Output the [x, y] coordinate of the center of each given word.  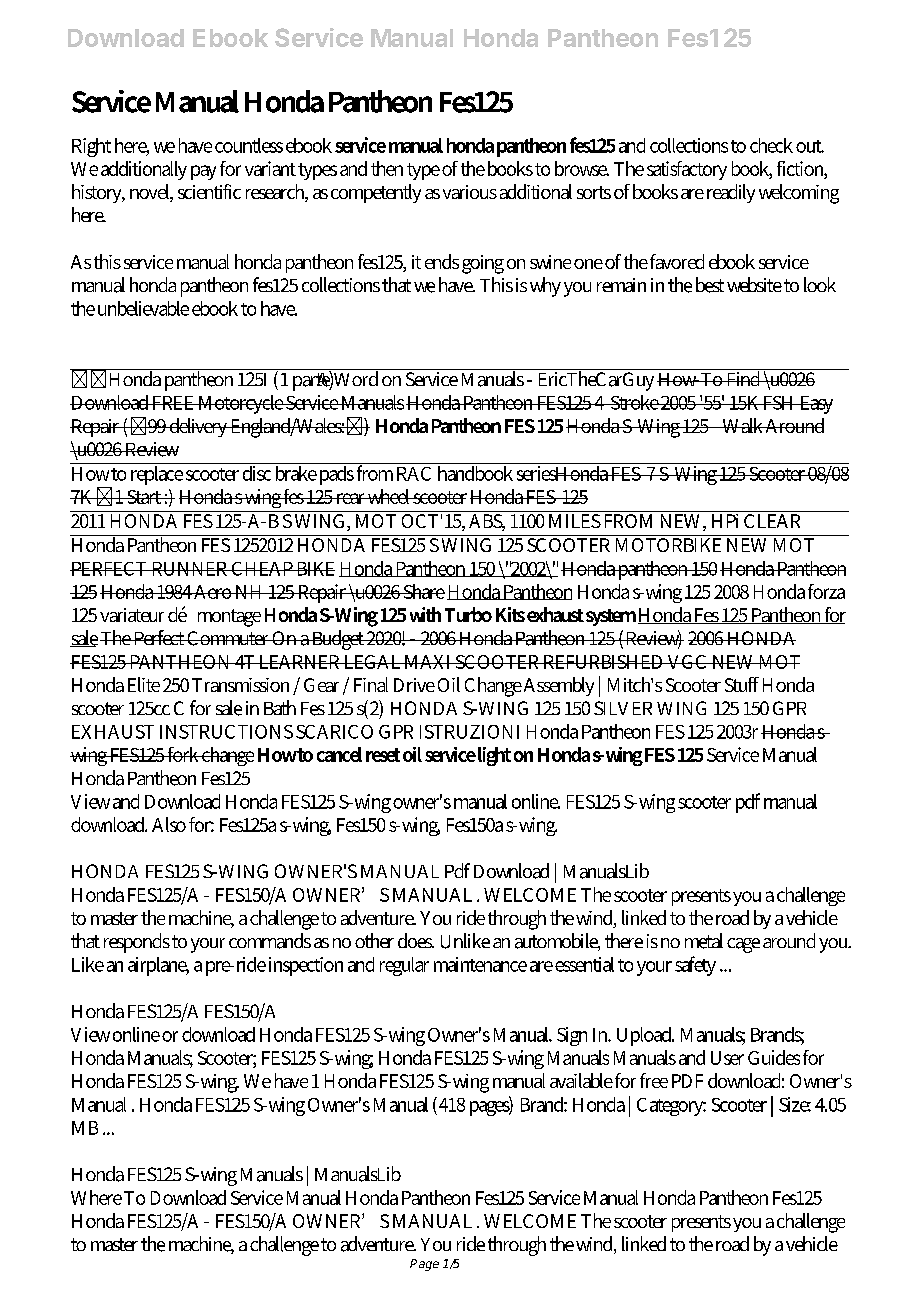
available [581, 1080]
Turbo [468, 614]
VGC [687, 662]
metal [704, 941]
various [470, 192]
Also [169, 824]
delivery [198, 427]
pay [203, 172]
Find [743, 377]
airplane [158, 966]
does [416, 940]
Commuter [228, 638]
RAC [414, 474]
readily [731, 193]
